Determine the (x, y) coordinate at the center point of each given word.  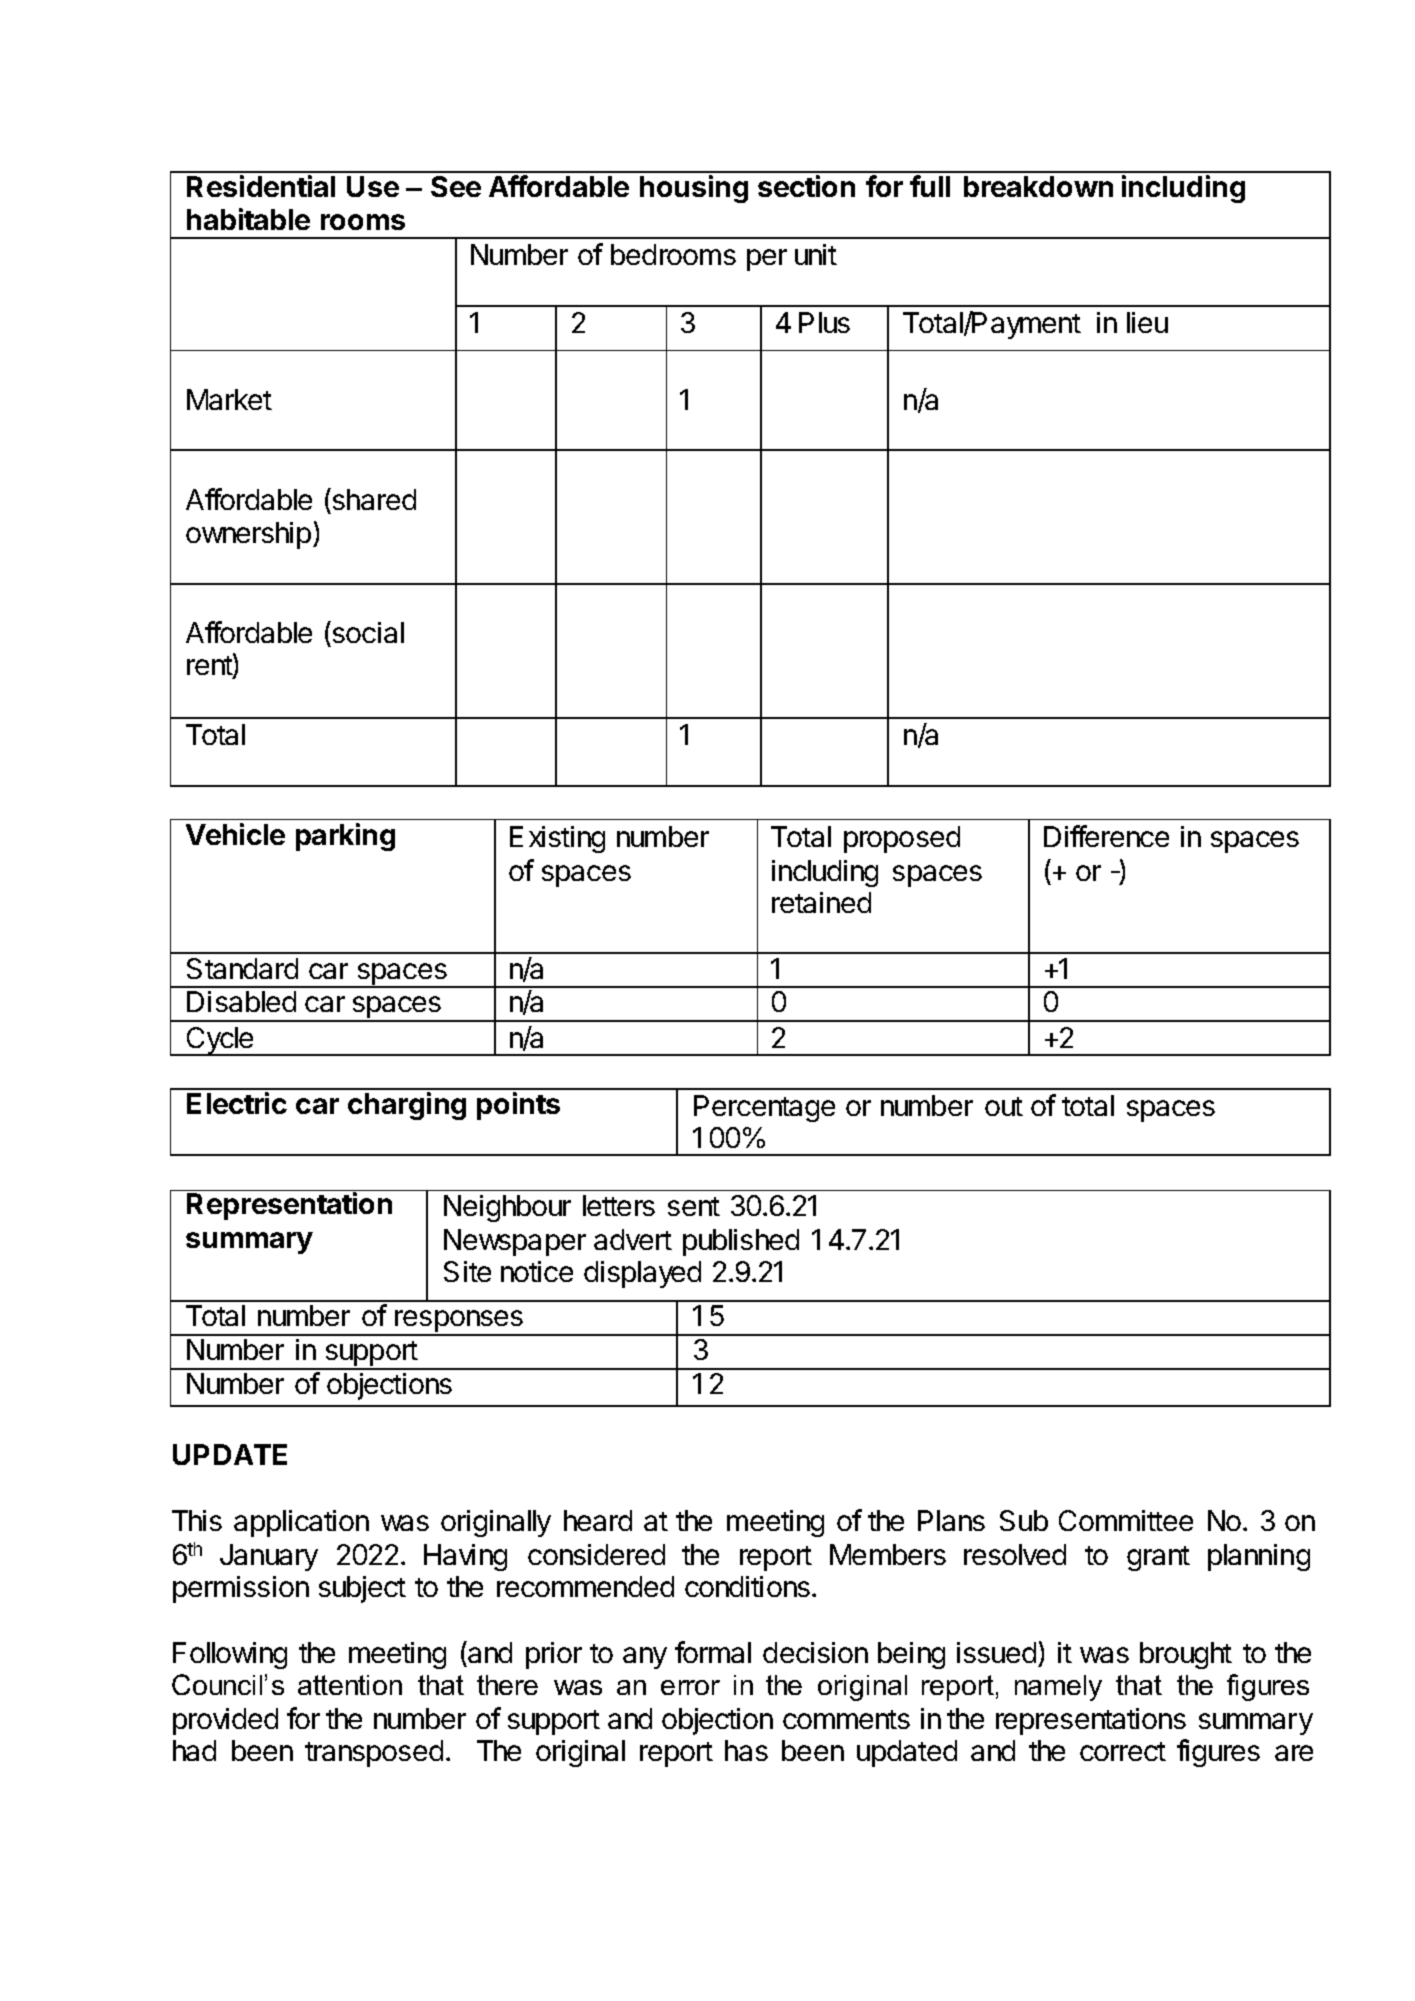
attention (350, 1685)
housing (694, 189)
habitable (248, 219)
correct (1123, 1751)
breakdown (1038, 186)
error (690, 1687)
